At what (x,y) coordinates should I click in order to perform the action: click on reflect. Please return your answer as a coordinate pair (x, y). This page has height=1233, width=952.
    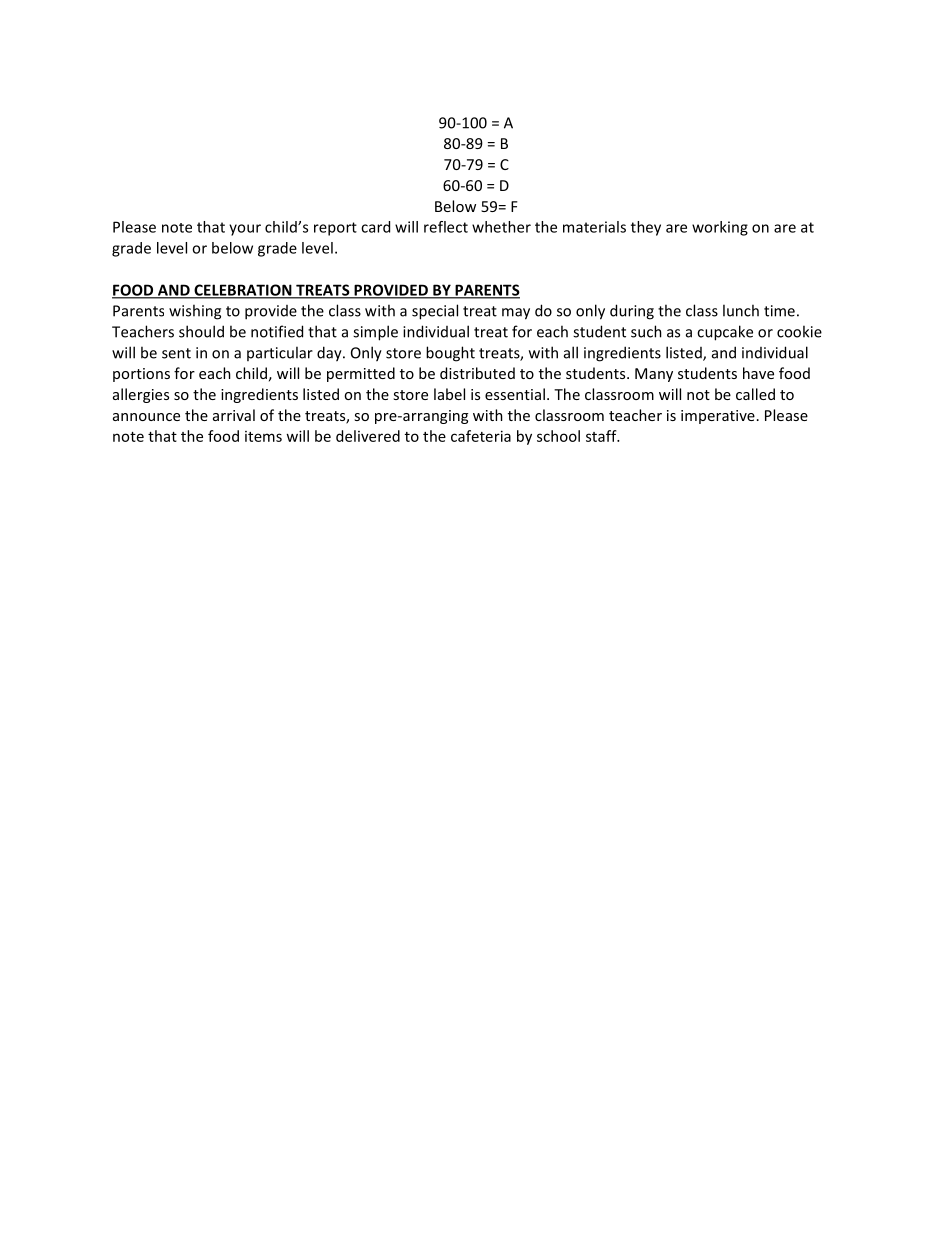
    Looking at the image, I should click on (446, 227).
